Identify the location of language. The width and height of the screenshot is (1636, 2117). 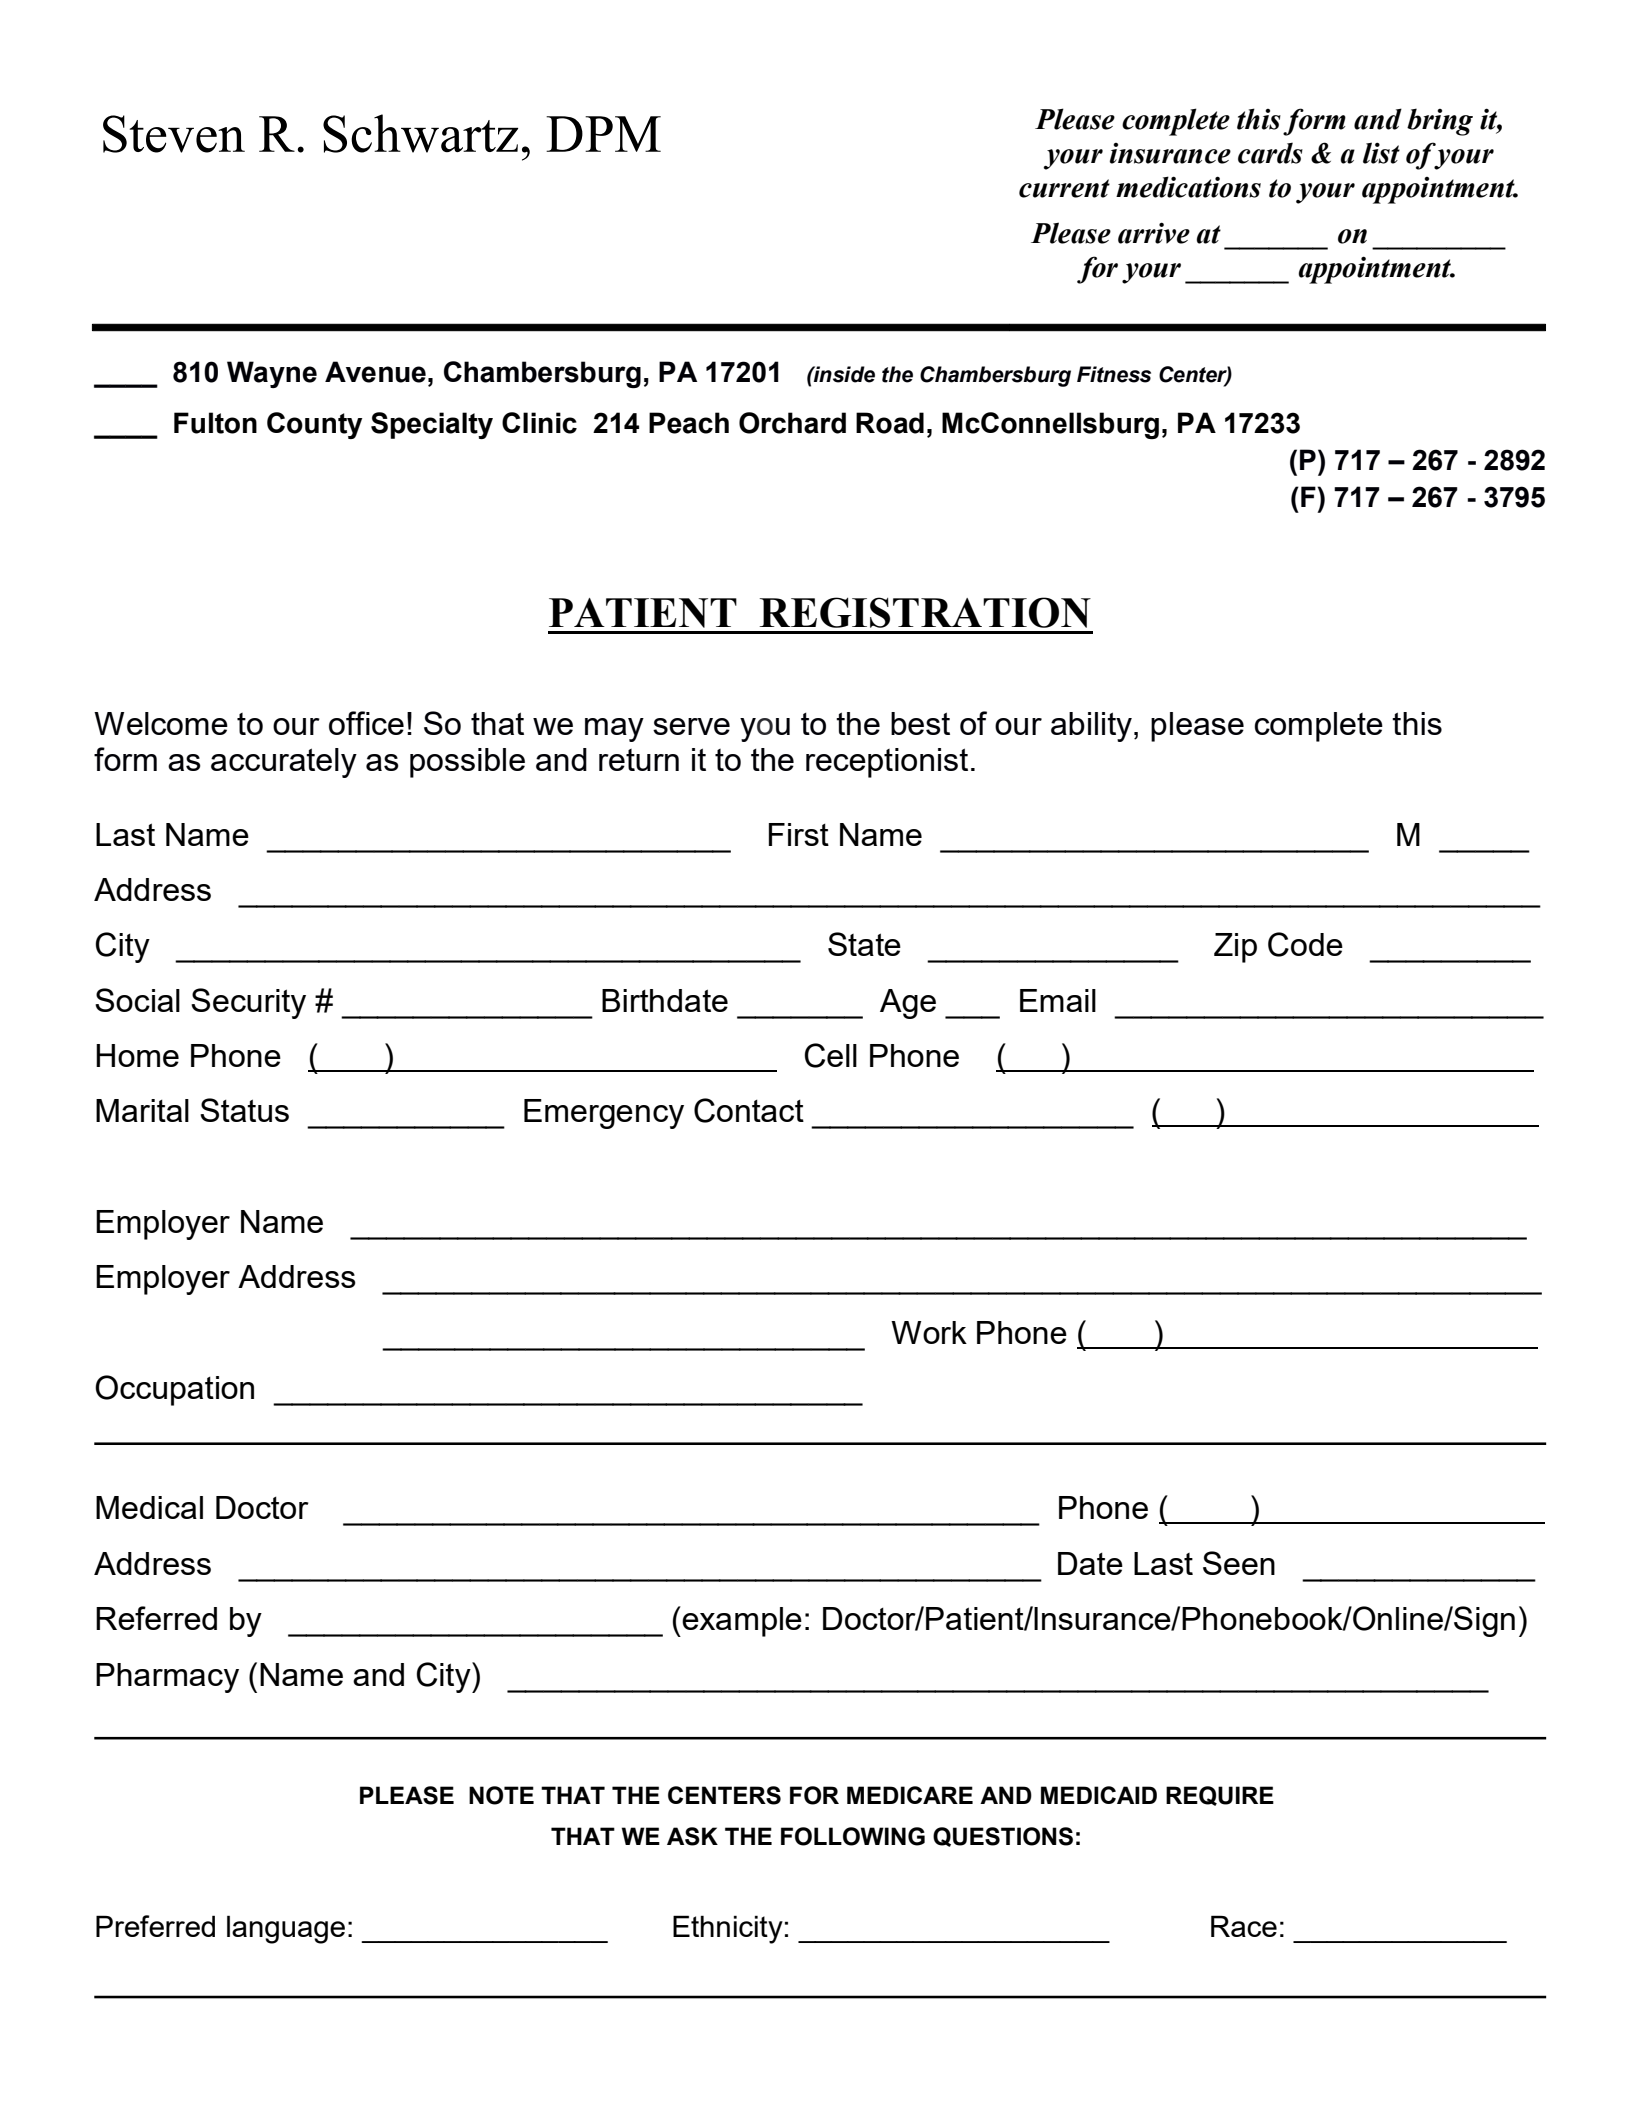
(286, 1929).
